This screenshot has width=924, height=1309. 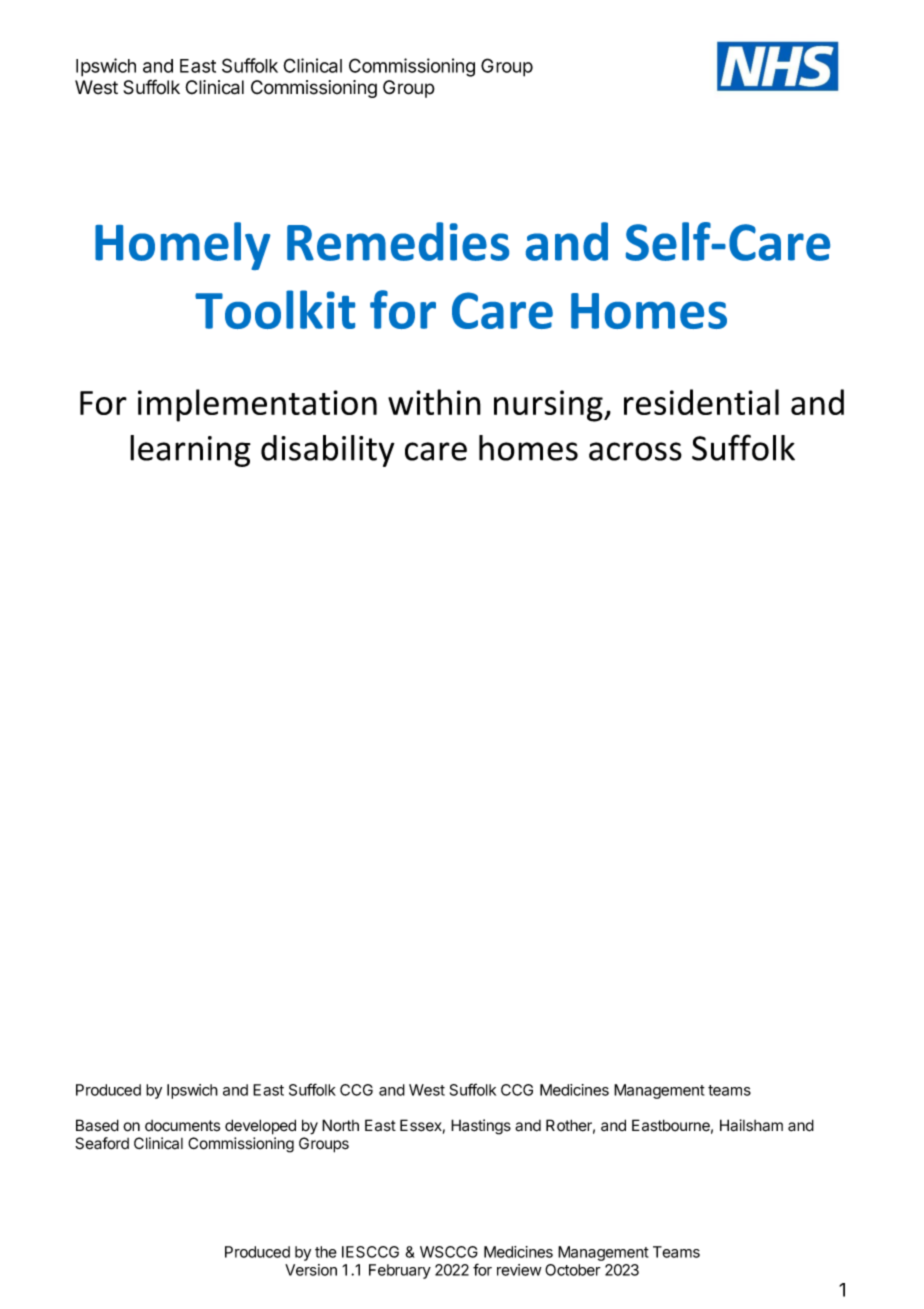 I want to click on nursing, so click(x=549, y=406).
